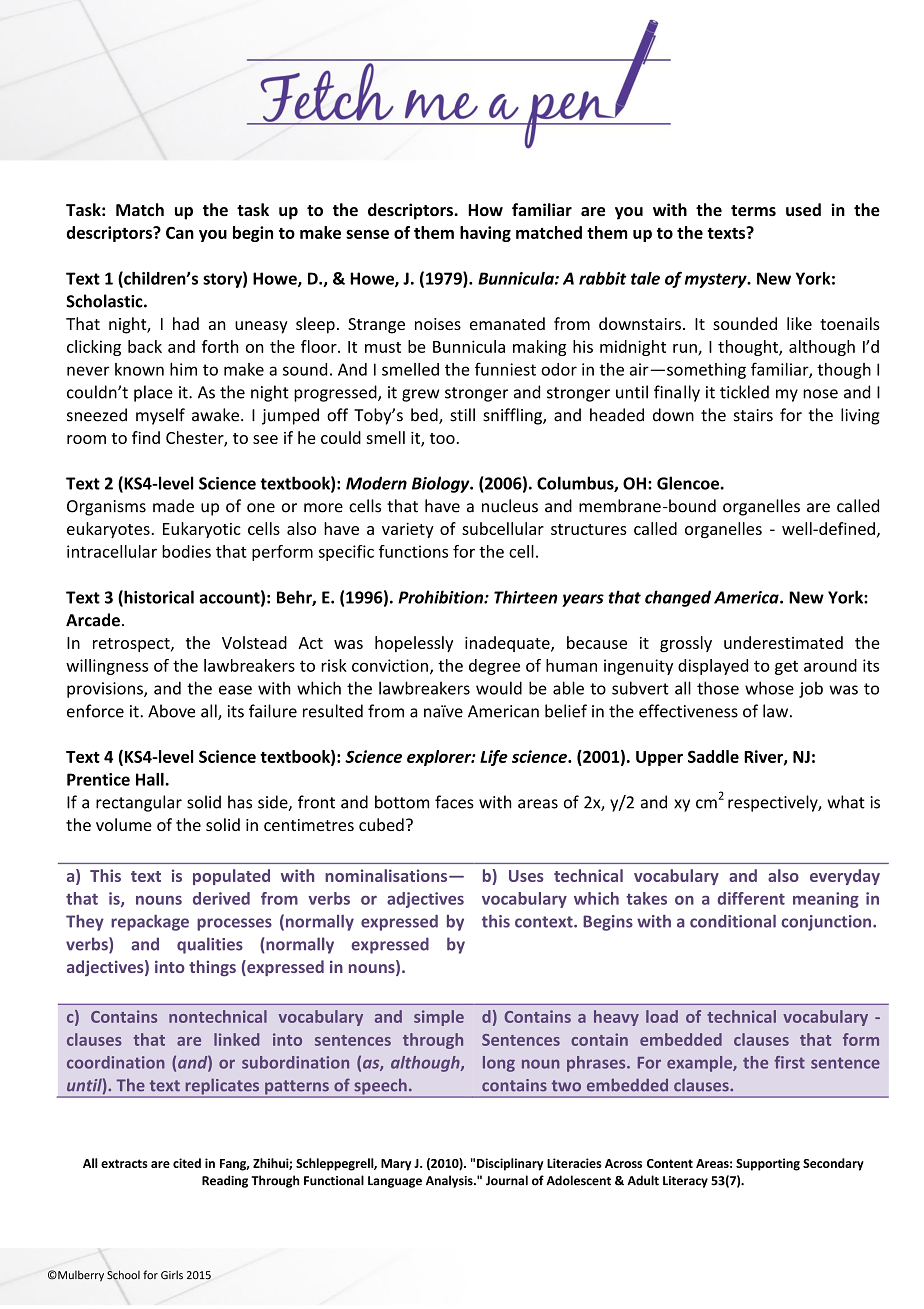 Image resolution: width=924 pixels, height=1309 pixels. I want to click on changed, so click(678, 598).
